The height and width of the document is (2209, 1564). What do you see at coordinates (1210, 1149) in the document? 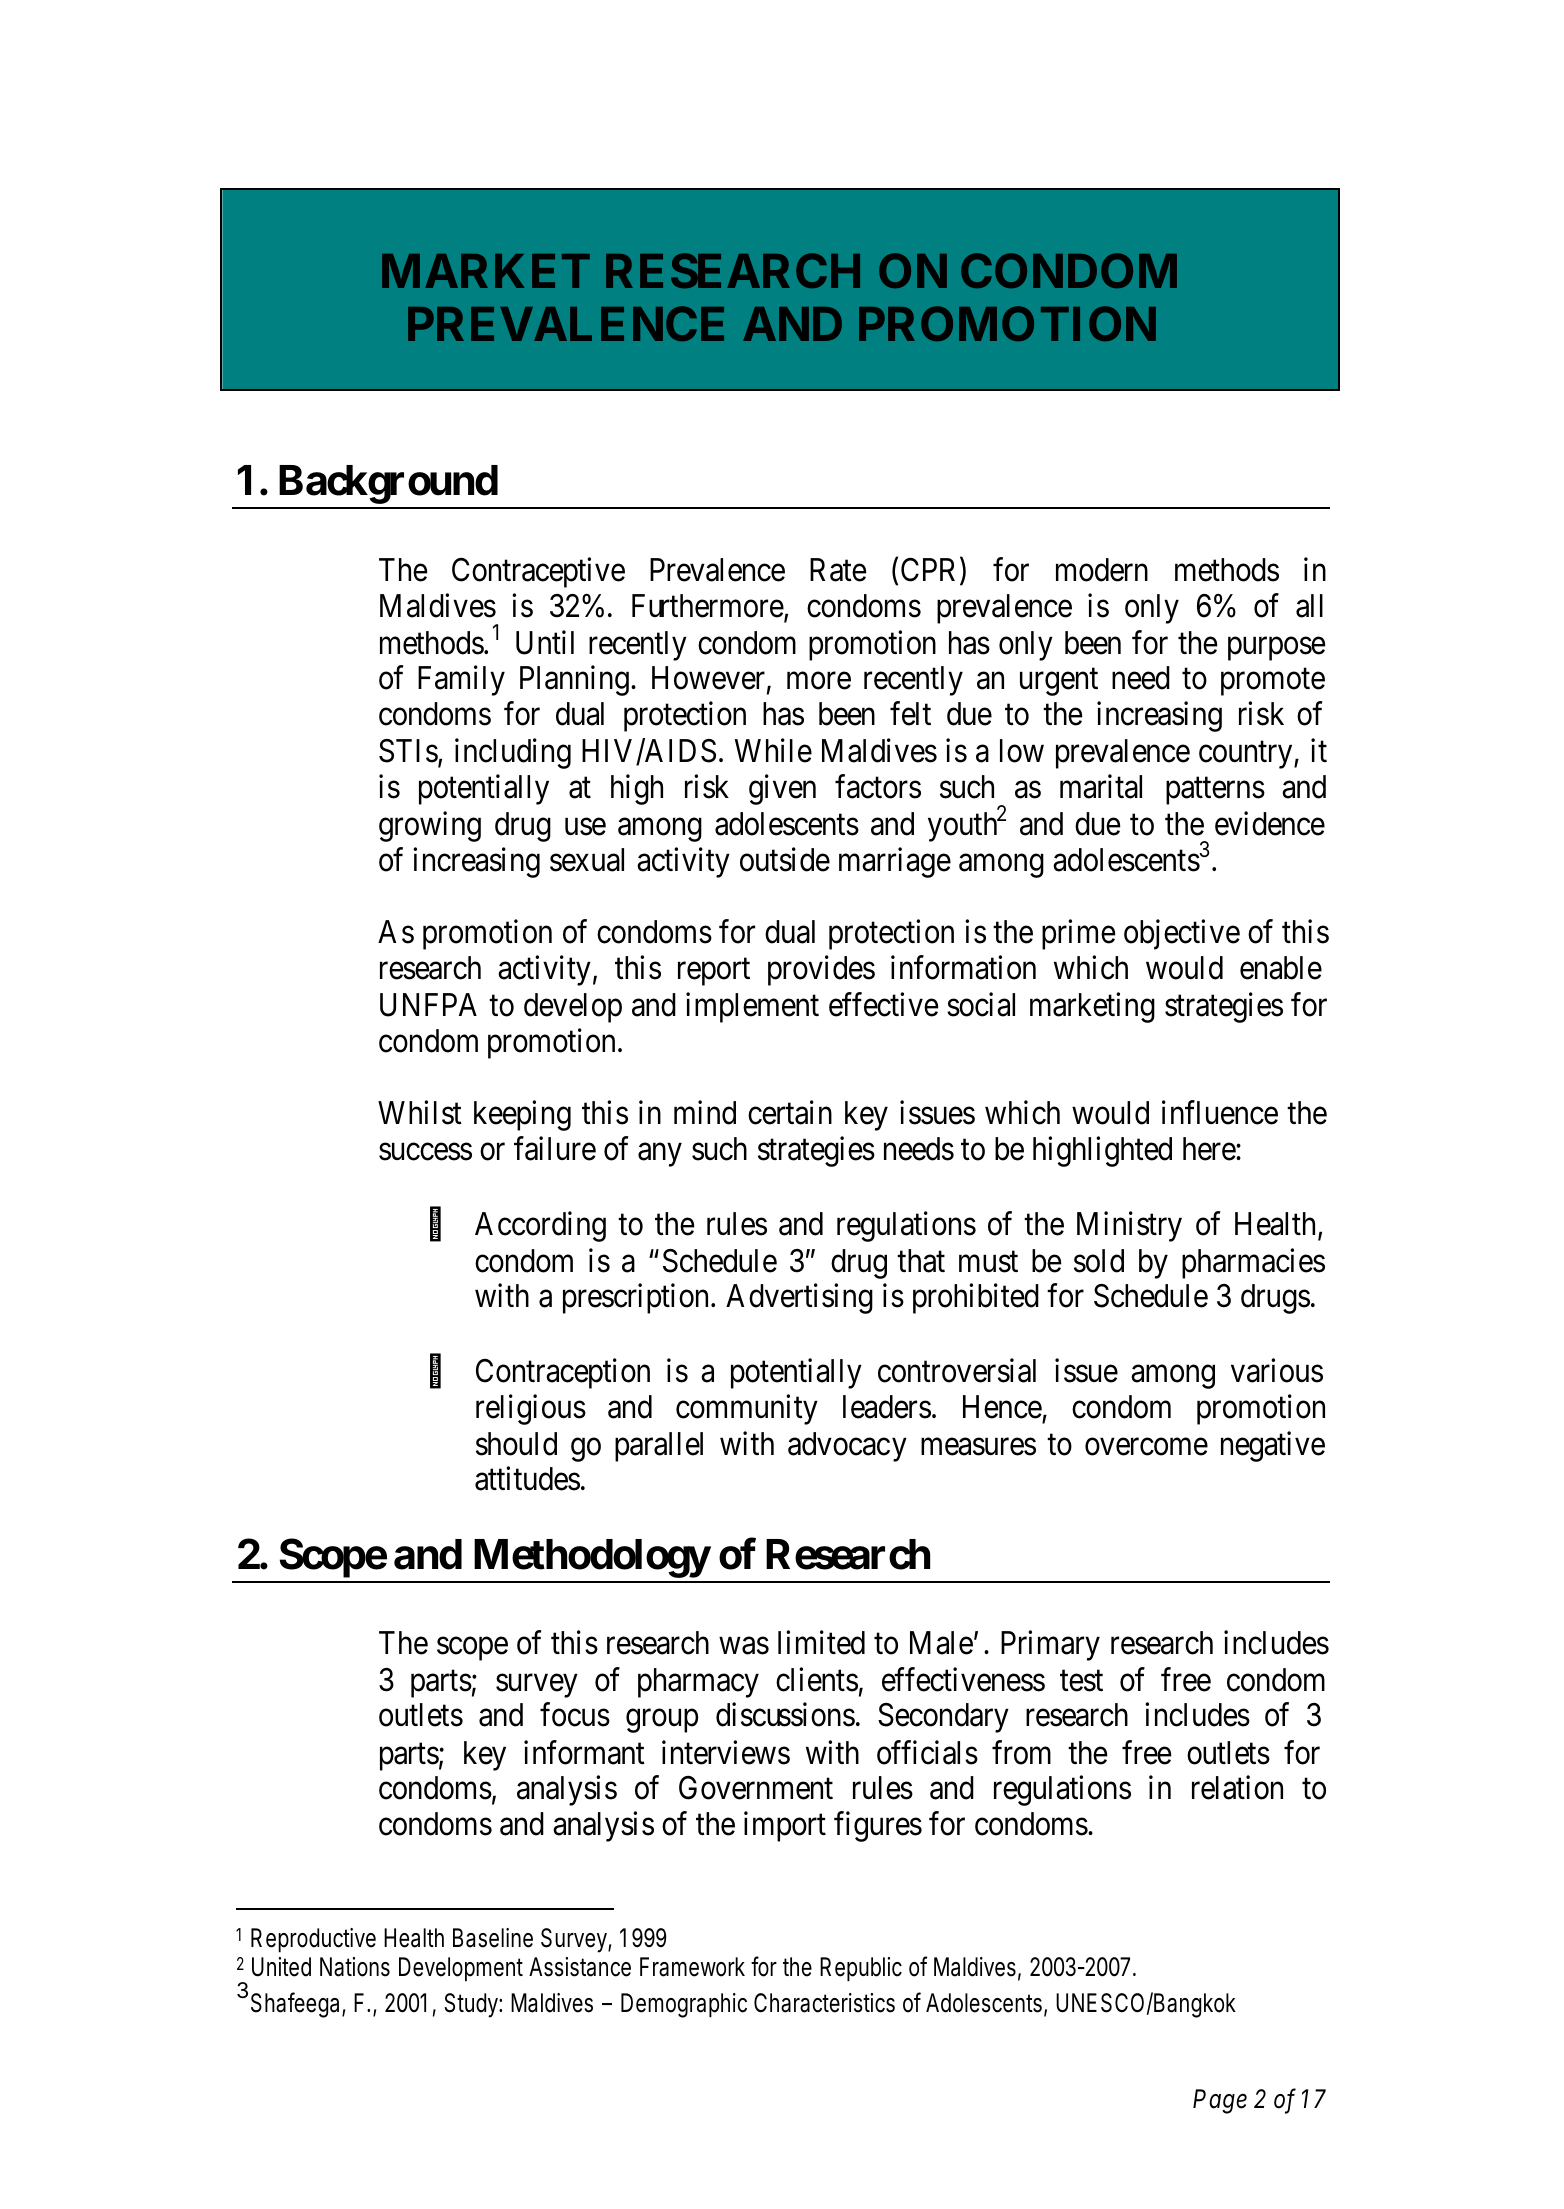
I see `here` at bounding box center [1210, 1149].
